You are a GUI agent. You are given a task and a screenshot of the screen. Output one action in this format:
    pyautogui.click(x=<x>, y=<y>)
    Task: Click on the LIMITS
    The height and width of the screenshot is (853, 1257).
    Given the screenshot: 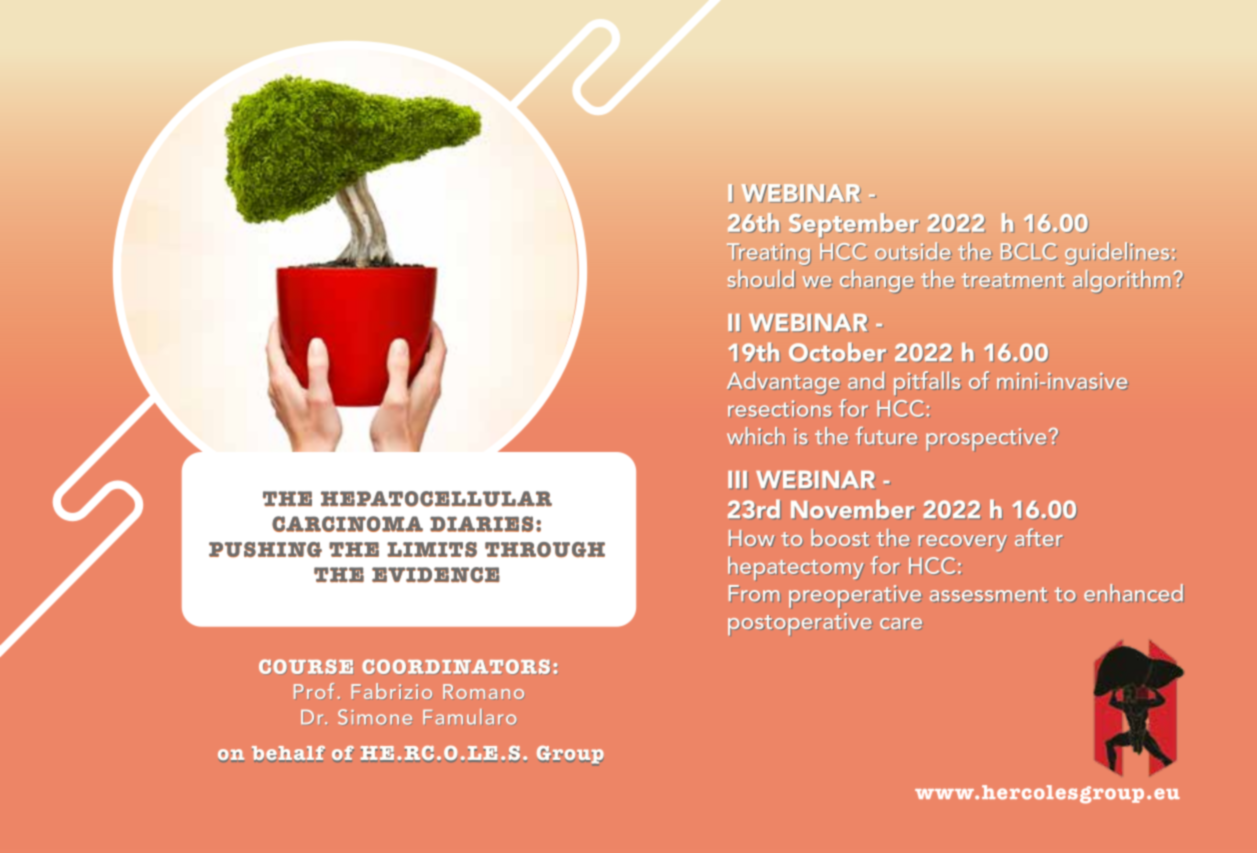 What is the action you would take?
    pyautogui.click(x=432, y=549)
